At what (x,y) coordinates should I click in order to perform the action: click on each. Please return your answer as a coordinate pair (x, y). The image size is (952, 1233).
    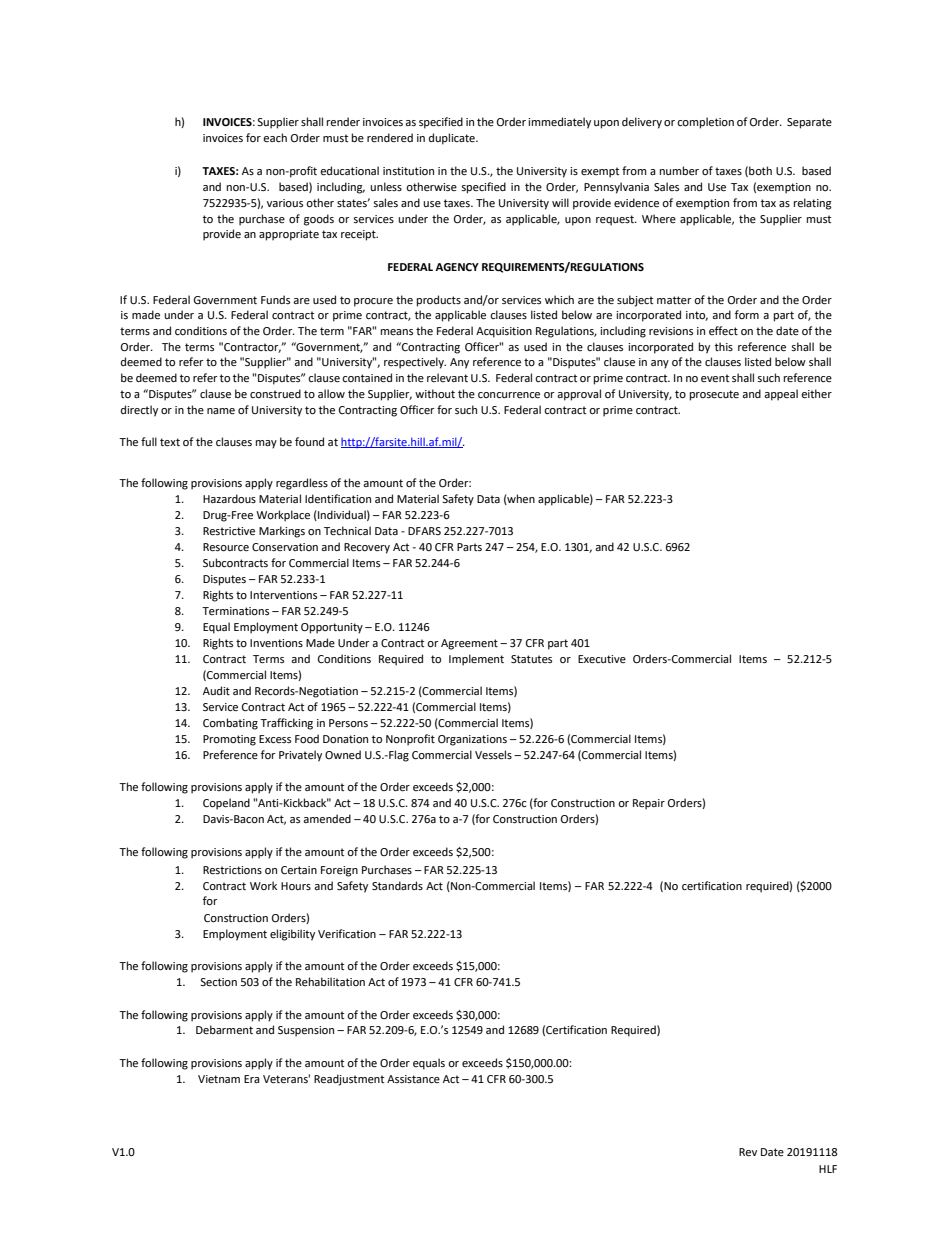
    Looking at the image, I should click on (275, 138).
